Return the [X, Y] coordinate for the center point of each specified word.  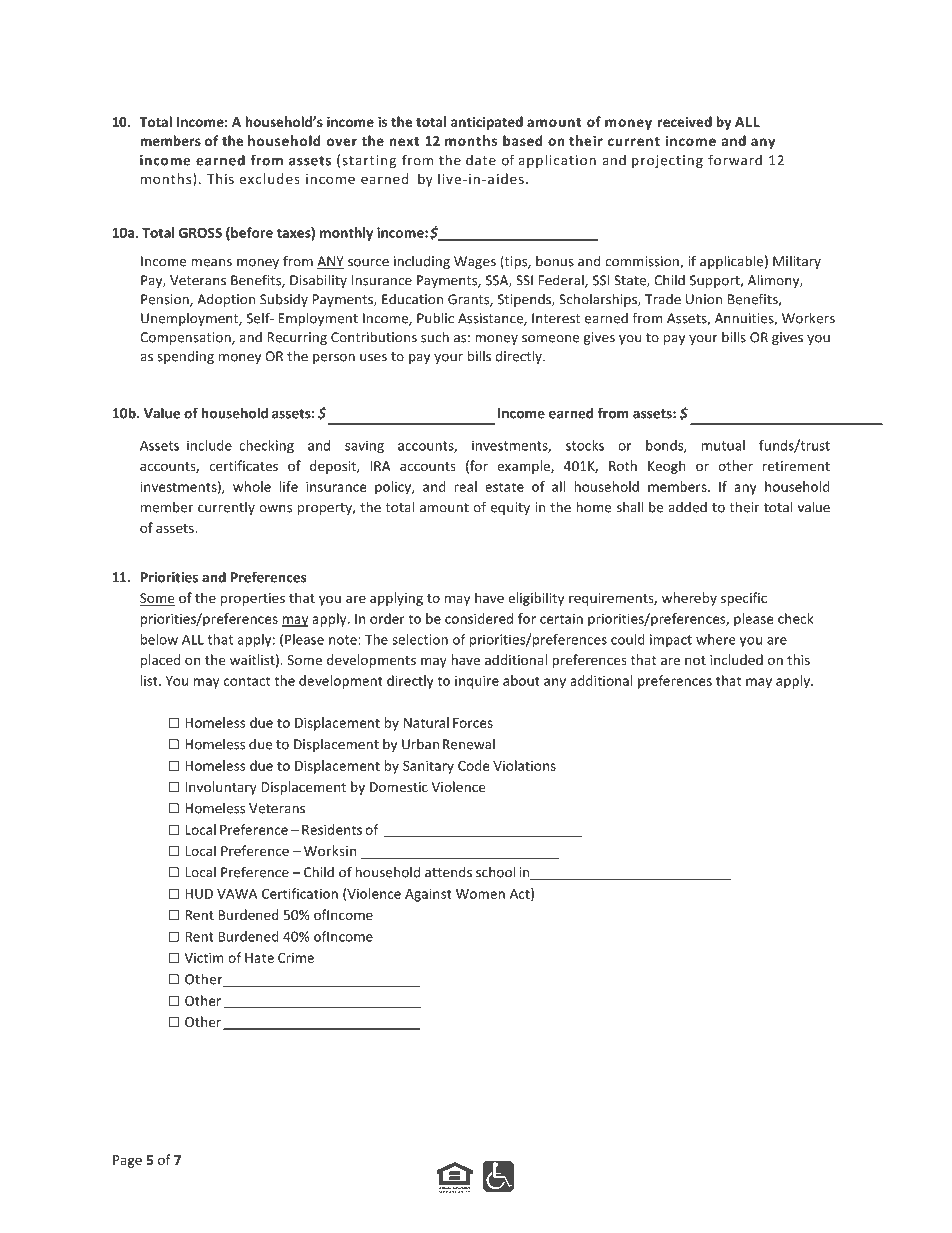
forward [735, 160]
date [481, 160]
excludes [269, 178]
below [159, 639]
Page [127, 1161]
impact [671, 640]
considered [479, 618]
